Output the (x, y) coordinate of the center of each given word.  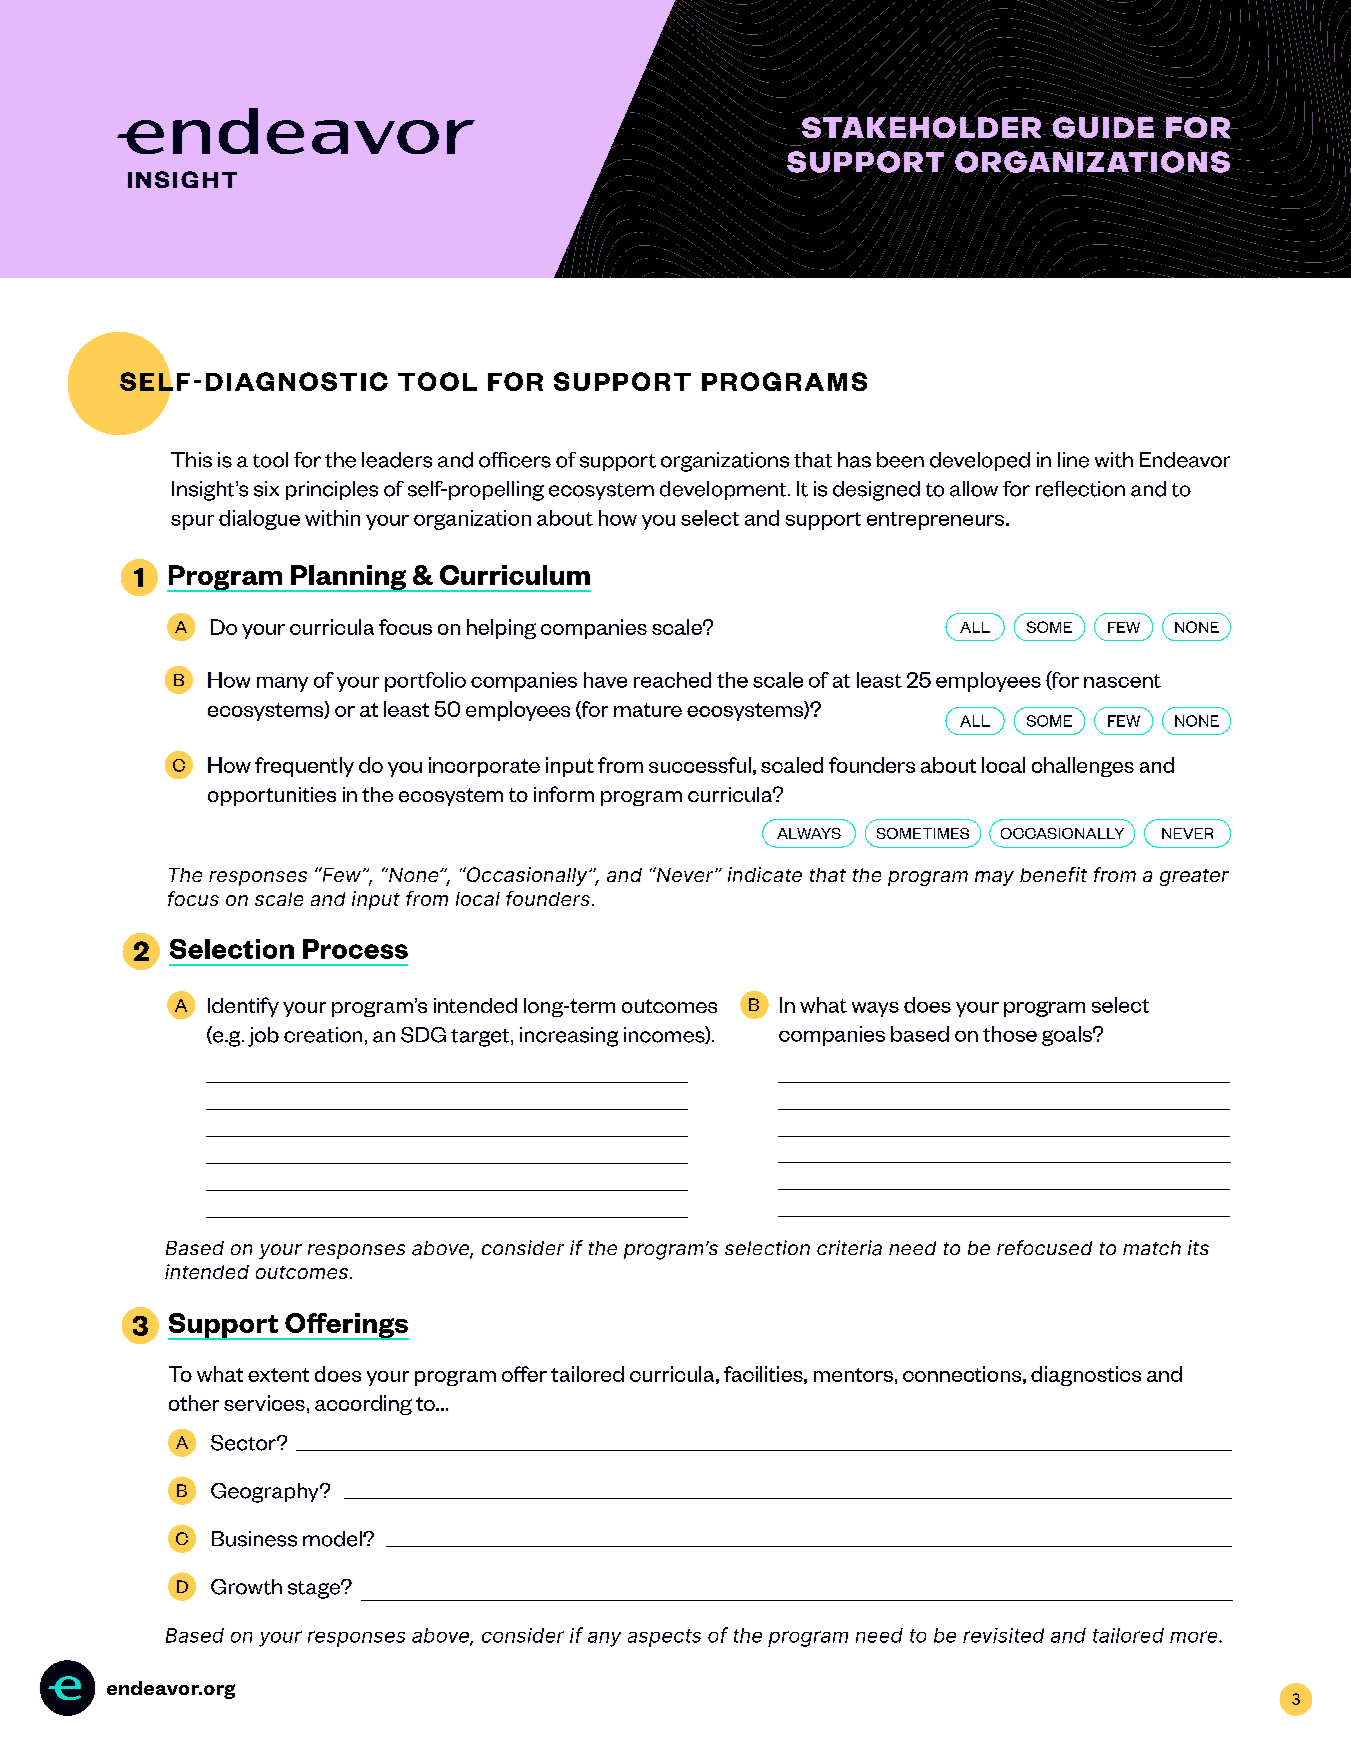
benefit (1053, 874)
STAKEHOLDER (923, 127)
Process (355, 949)
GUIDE (1103, 127)
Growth (246, 1587)
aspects (664, 1638)
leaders (397, 460)
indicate (765, 874)
